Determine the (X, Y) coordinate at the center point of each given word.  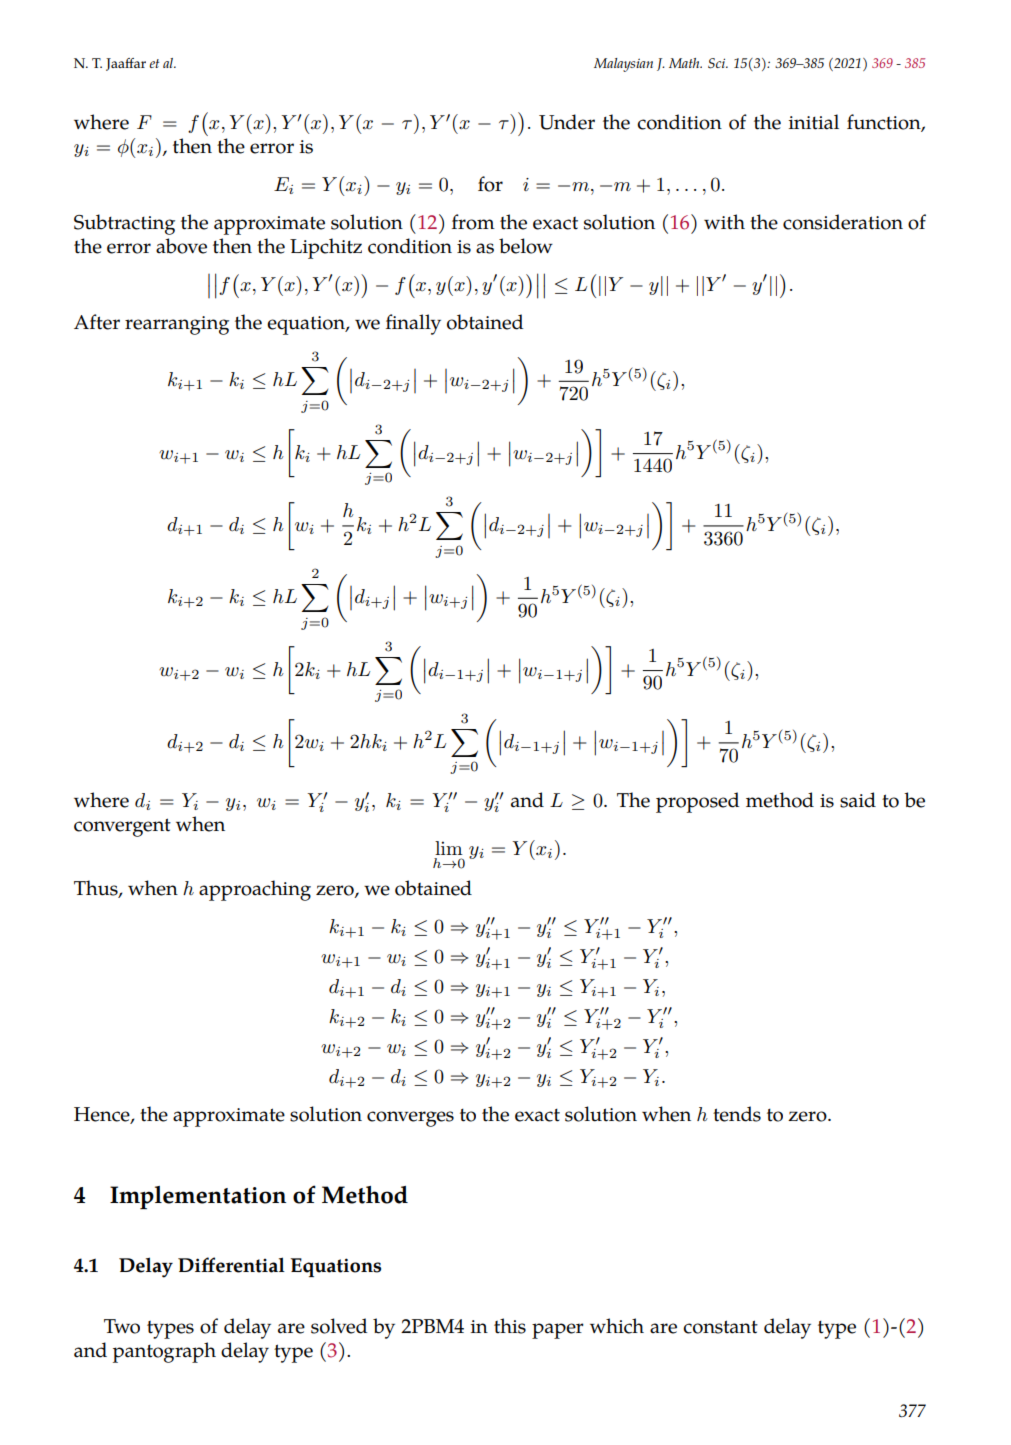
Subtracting (124, 224)
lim (449, 848)
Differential (231, 1265)
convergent (122, 827)
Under (567, 122)
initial (814, 122)
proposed (697, 802)
